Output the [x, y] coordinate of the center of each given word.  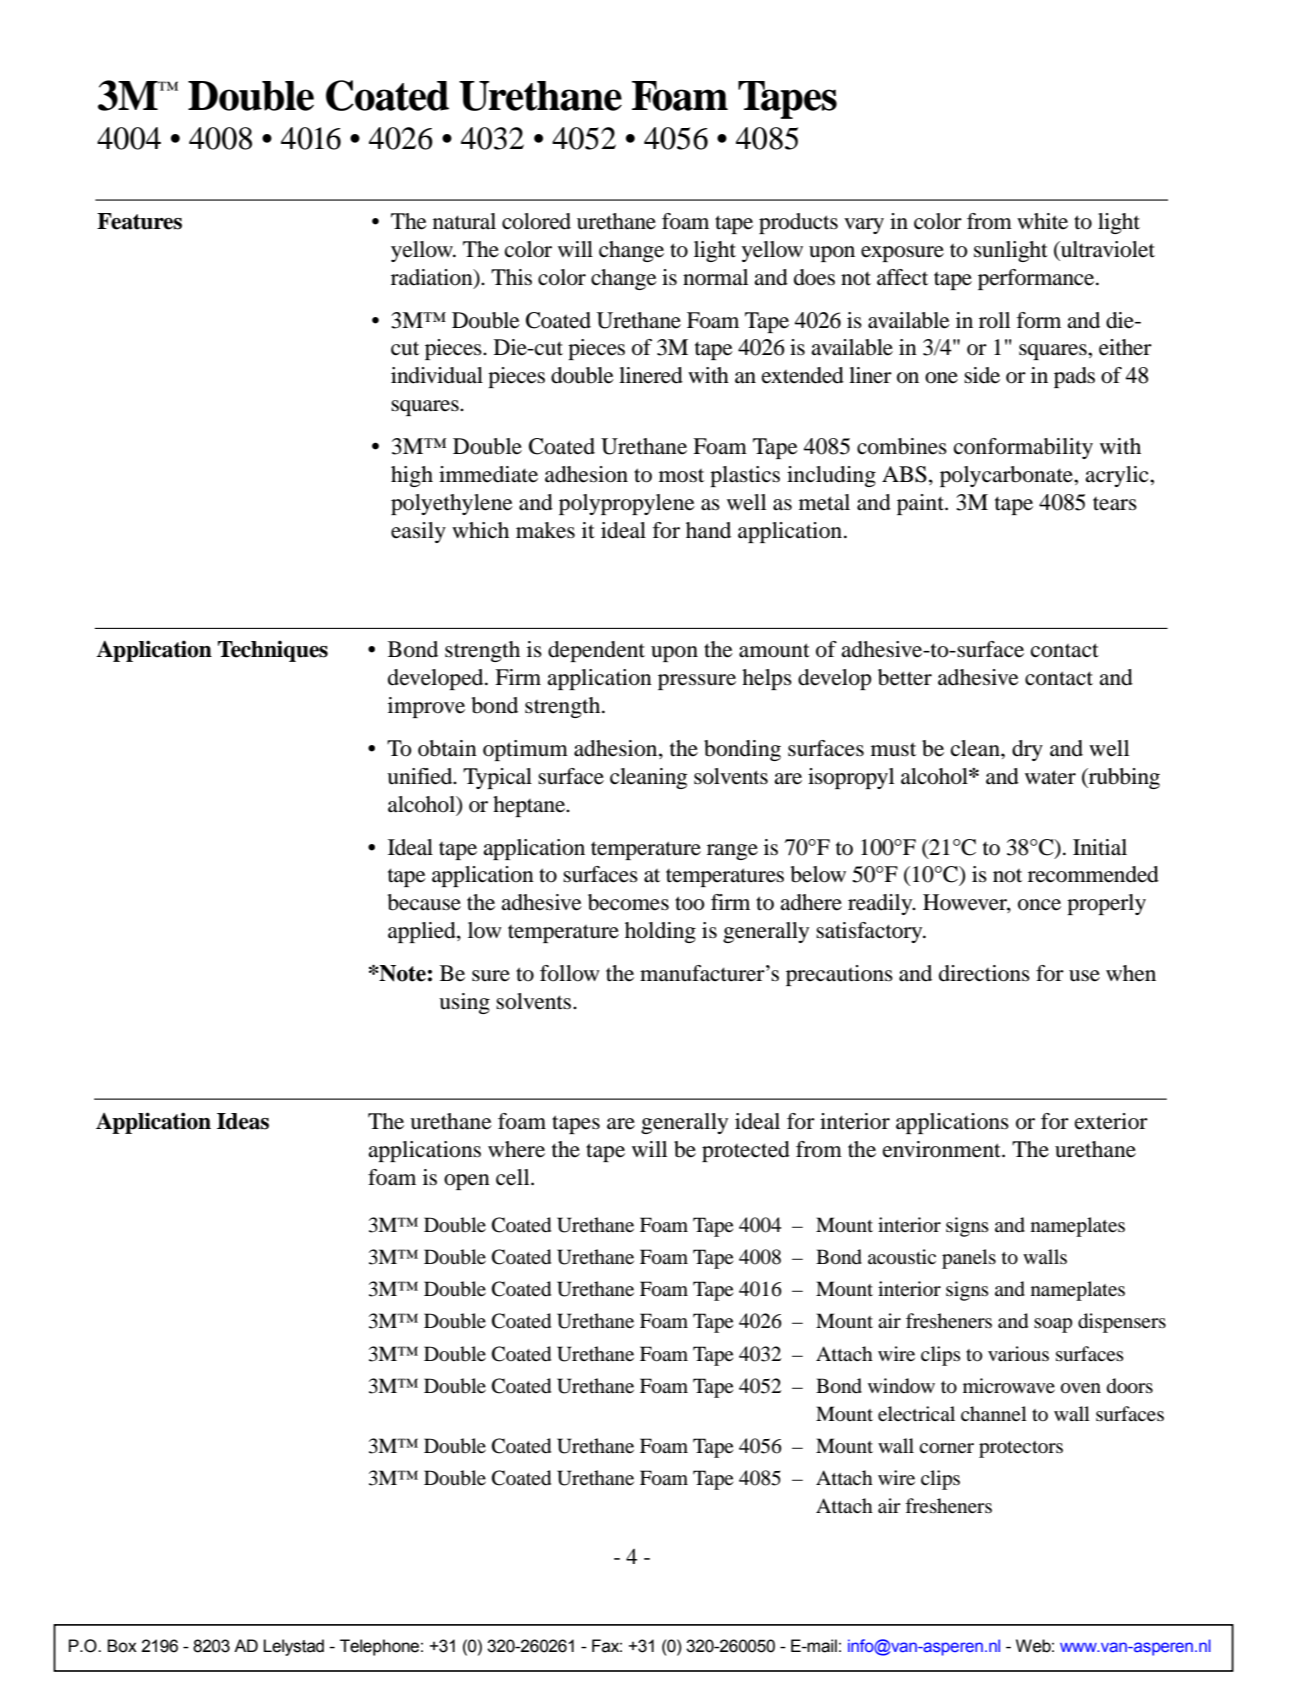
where [516, 1149]
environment [943, 1149]
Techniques [273, 651]
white [1042, 221]
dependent [596, 651]
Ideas [243, 1121]
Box [122, 1646]
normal [715, 277]
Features [139, 221]
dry [1027, 750]
